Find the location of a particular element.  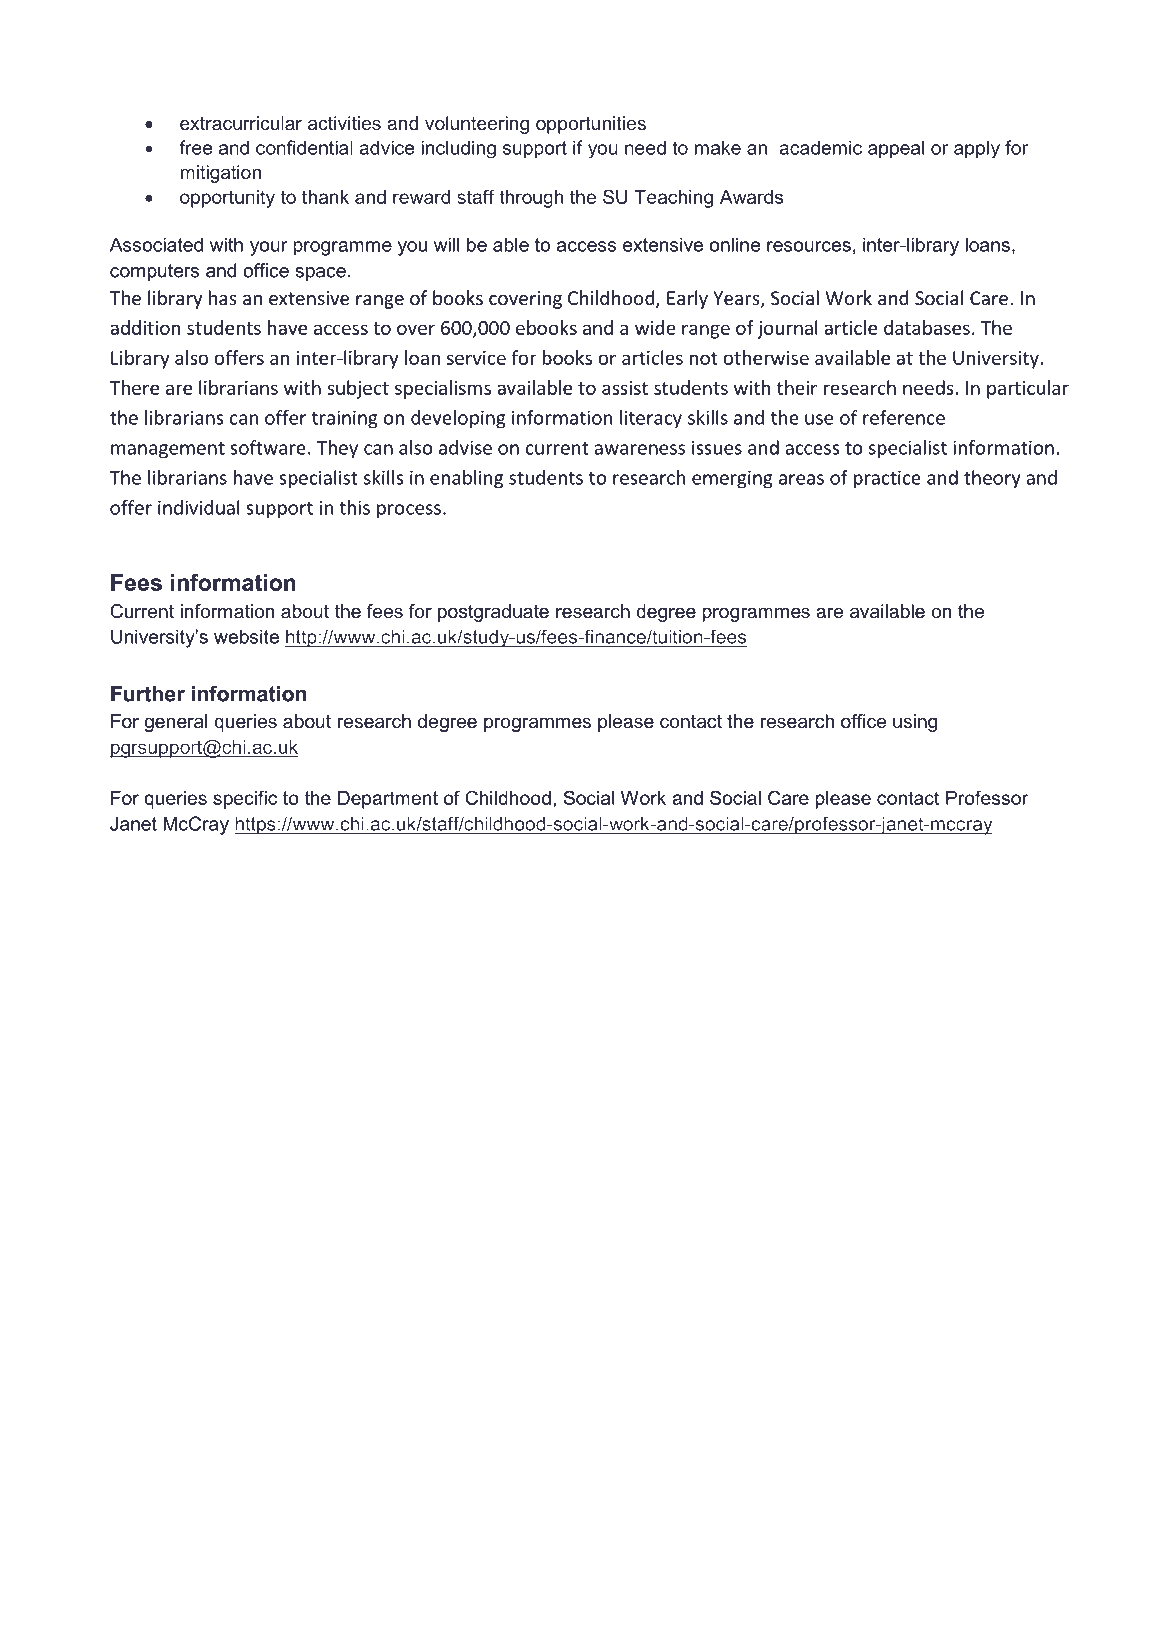

has is located at coordinates (223, 297).
